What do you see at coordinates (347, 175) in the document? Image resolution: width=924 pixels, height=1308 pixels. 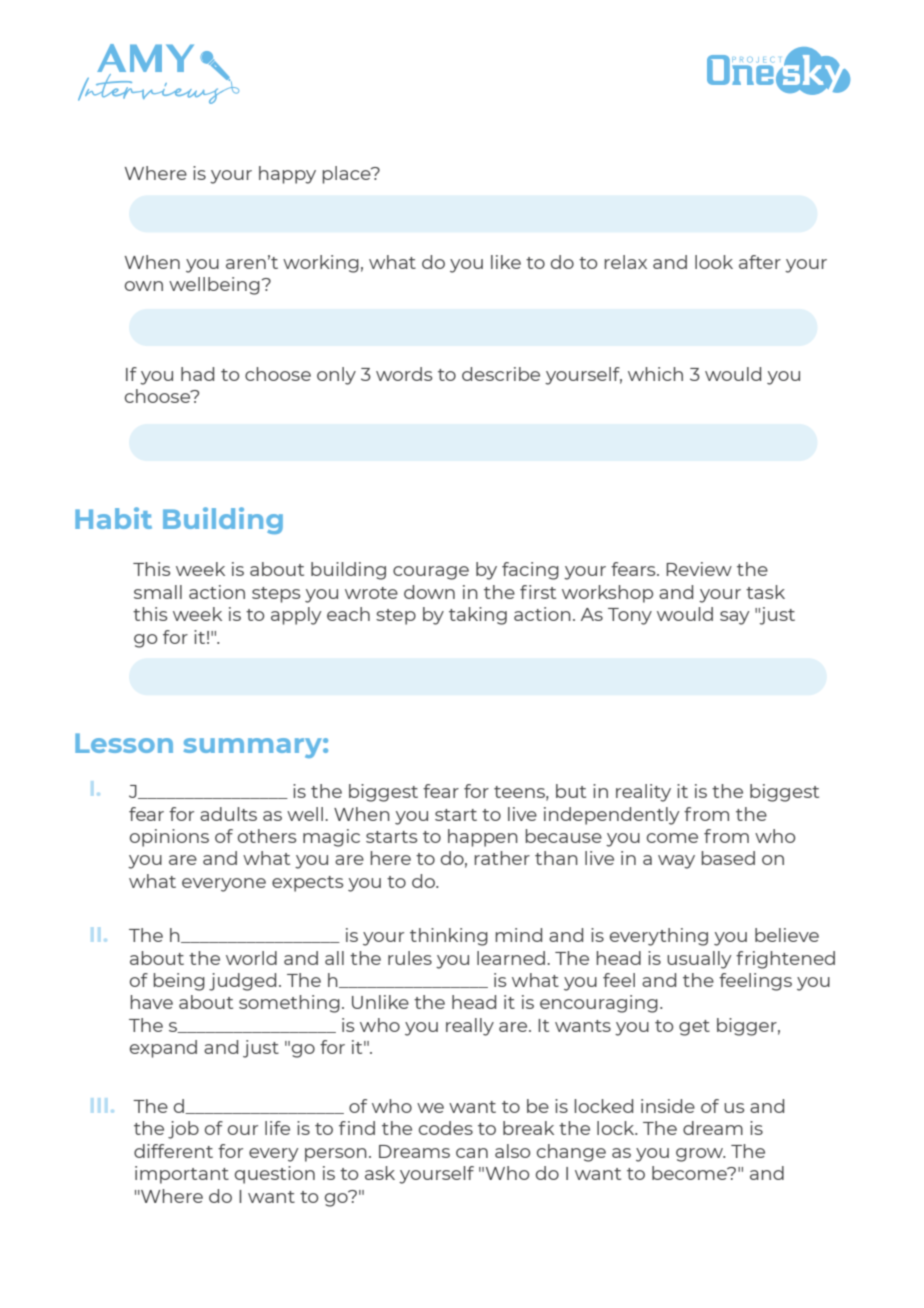 I see `place` at bounding box center [347, 175].
